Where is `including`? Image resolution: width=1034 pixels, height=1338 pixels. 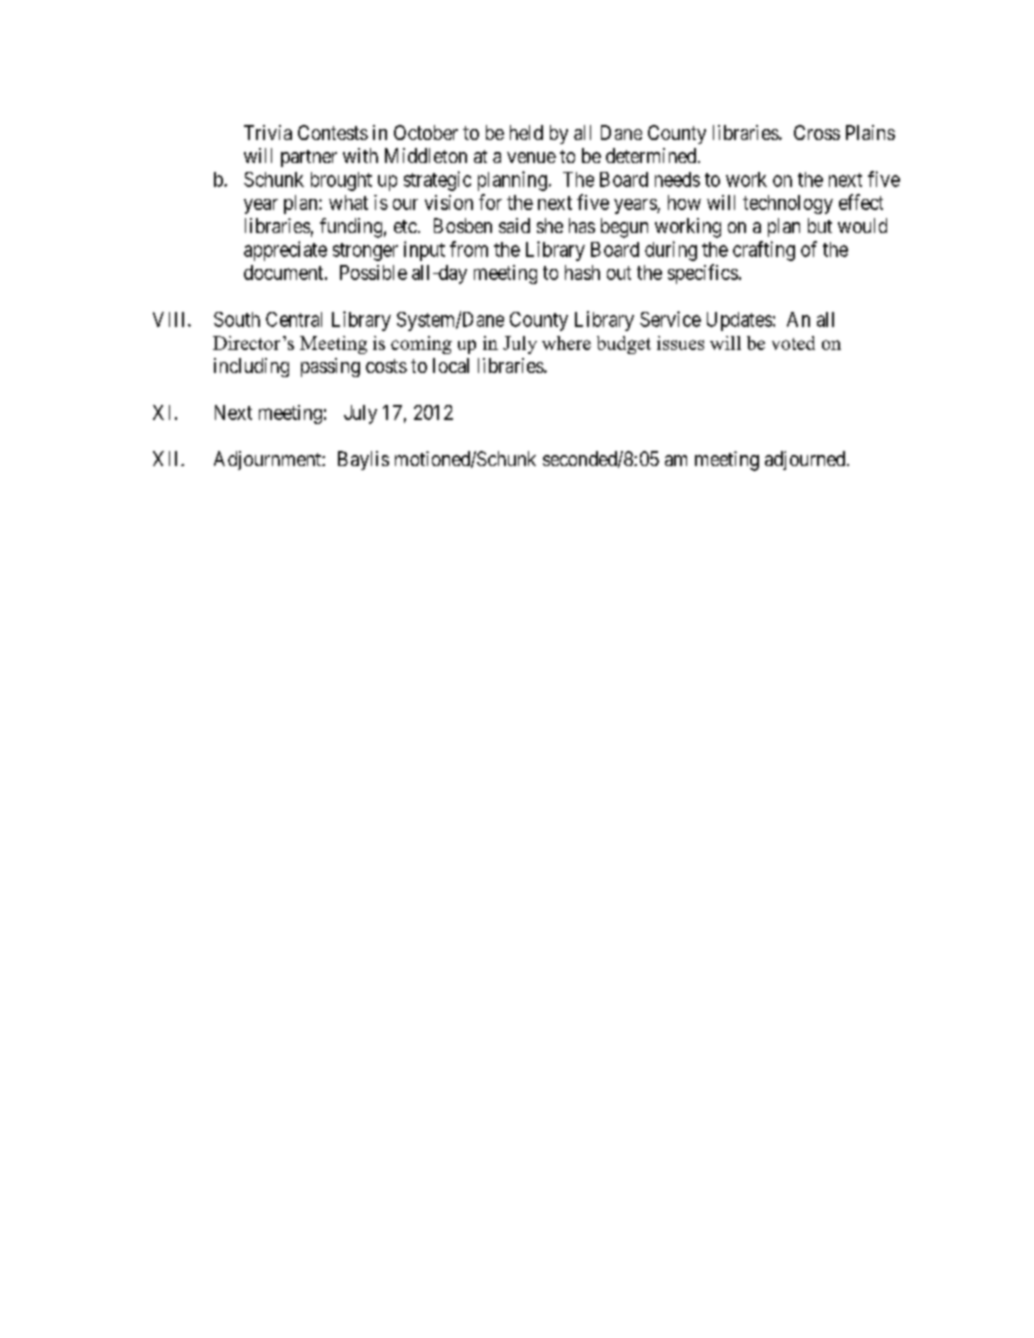
including is located at coordinates (251, 367).
